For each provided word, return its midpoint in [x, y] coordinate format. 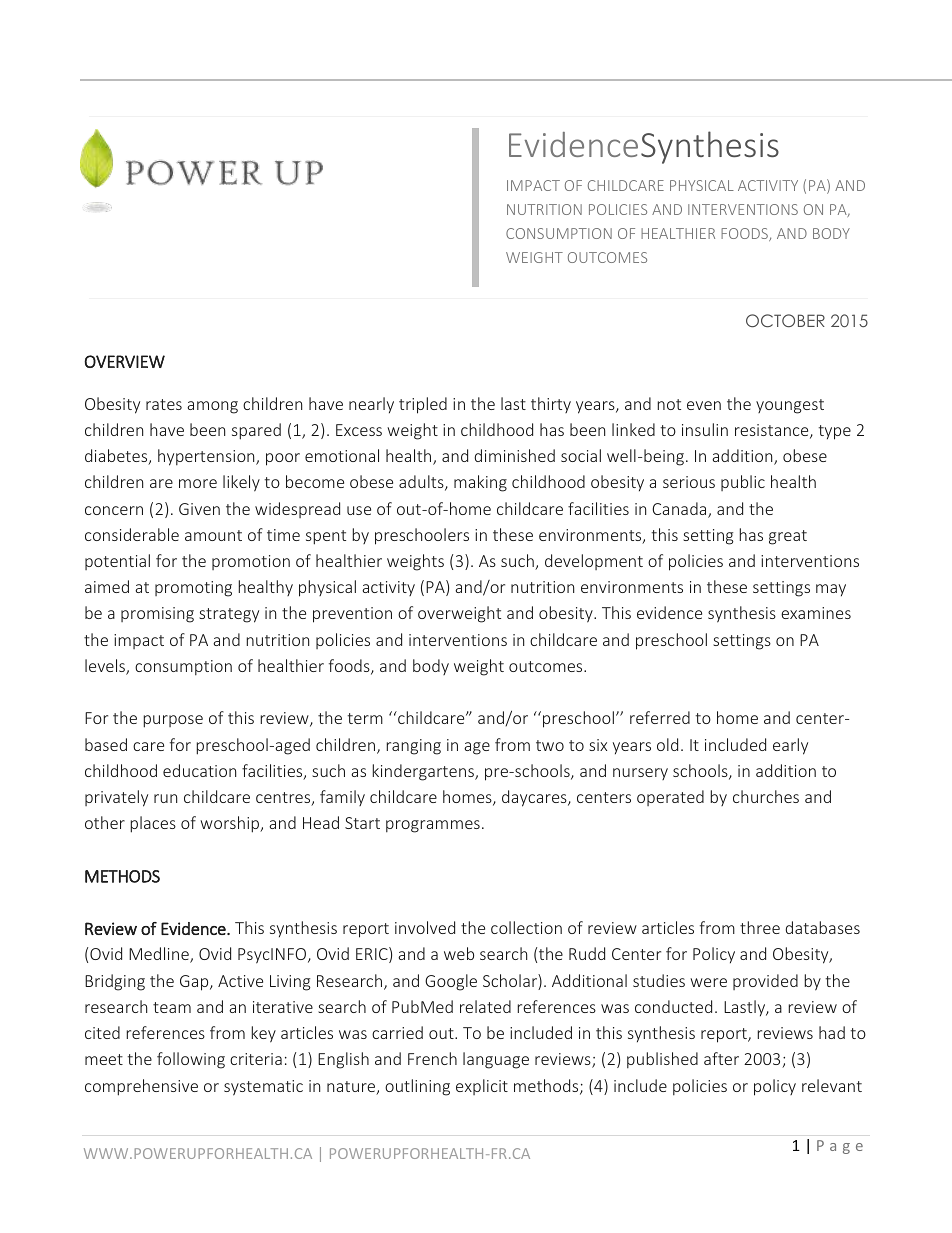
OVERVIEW [124, 361]
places [153, 824]
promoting [193, 589]
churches [766, 796]
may [831, 590]
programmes [433, 826]
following [191, 1060]
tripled [423, 405]
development [594, 562]
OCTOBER [785, 320]
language [496, 1060]
